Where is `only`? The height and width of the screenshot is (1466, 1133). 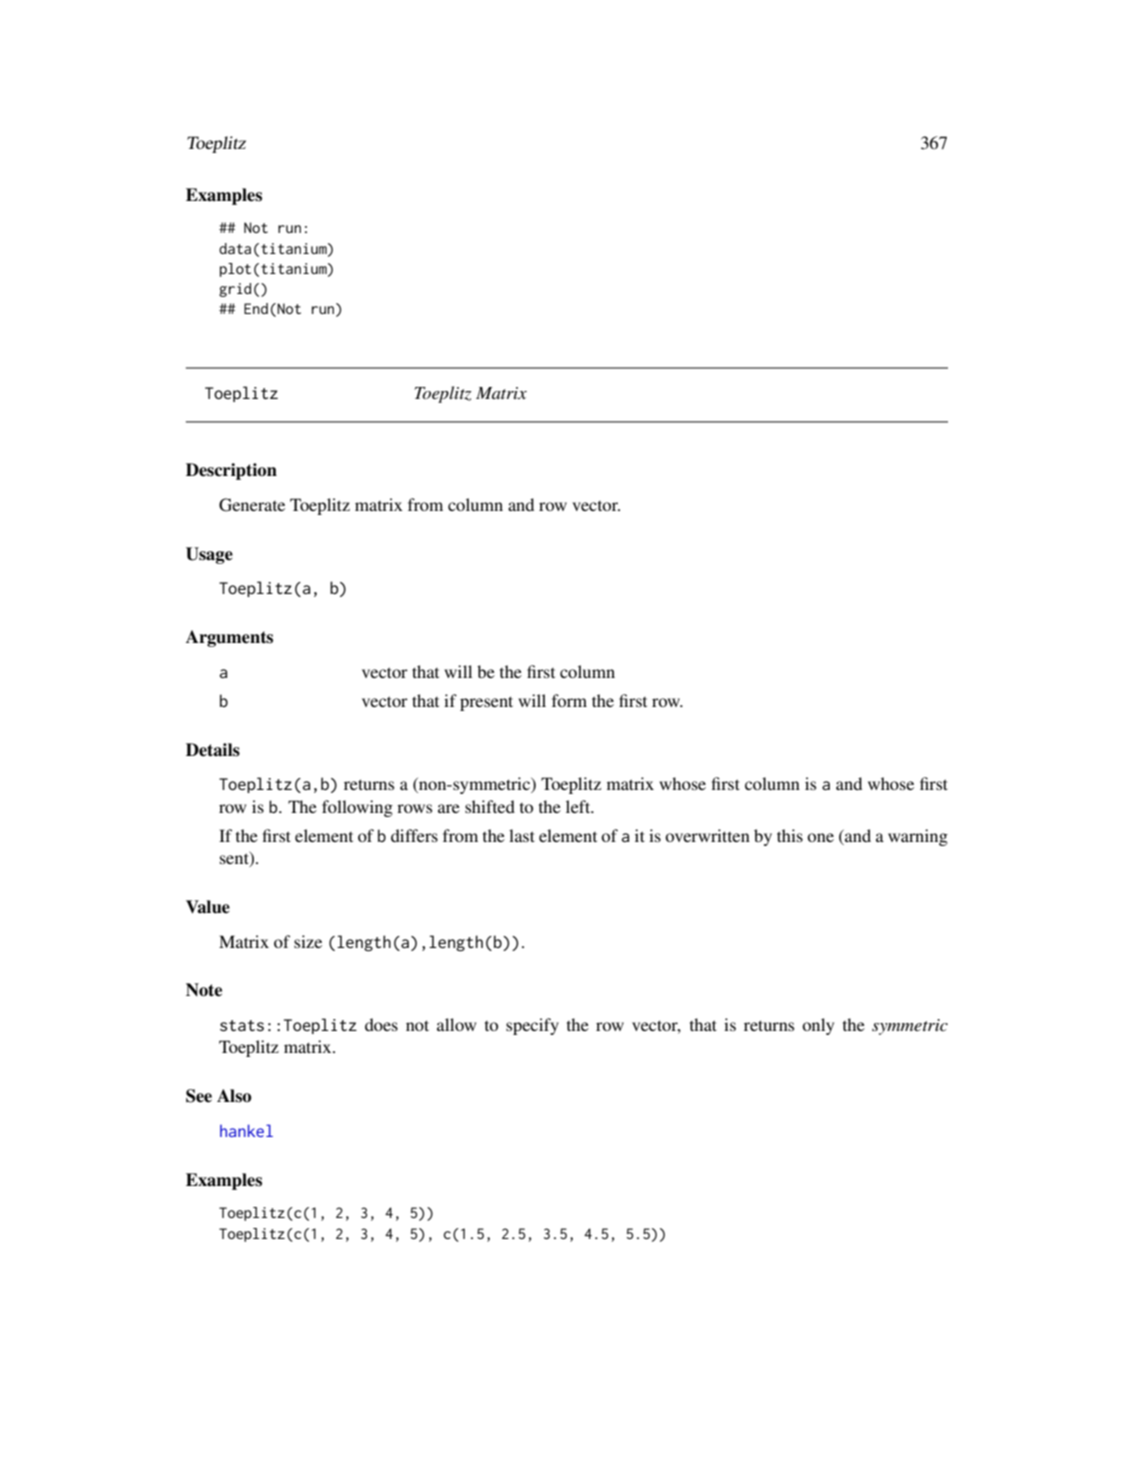
only is located at coordinates (818, 1026).
